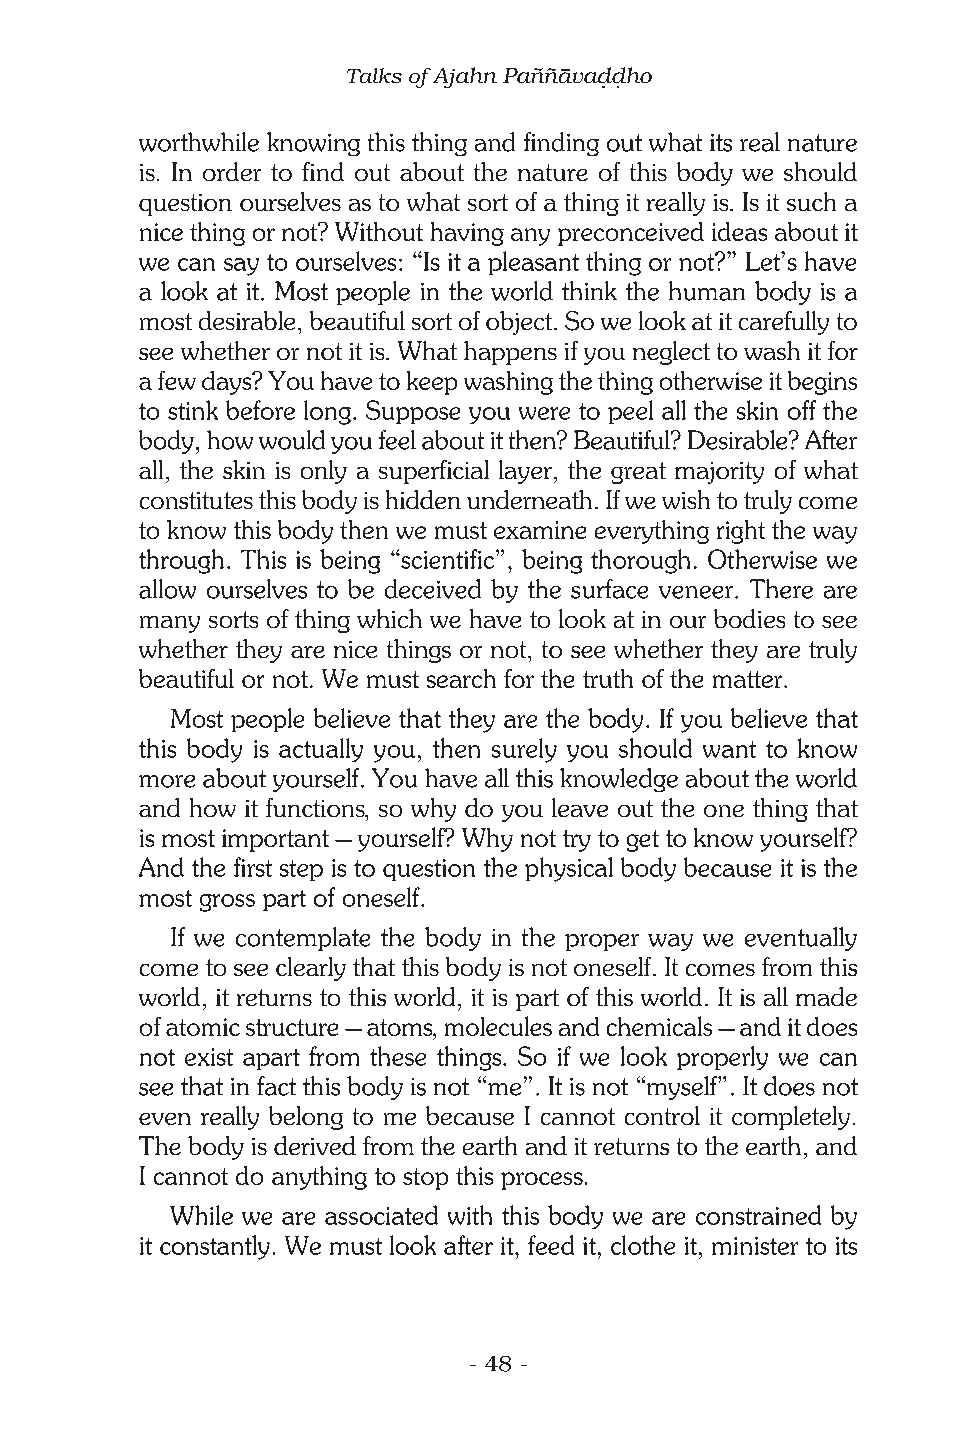 The image size is (965, 1431). Describe the element at coordinates (542, 1181) in the image. I see `process` at that location.
